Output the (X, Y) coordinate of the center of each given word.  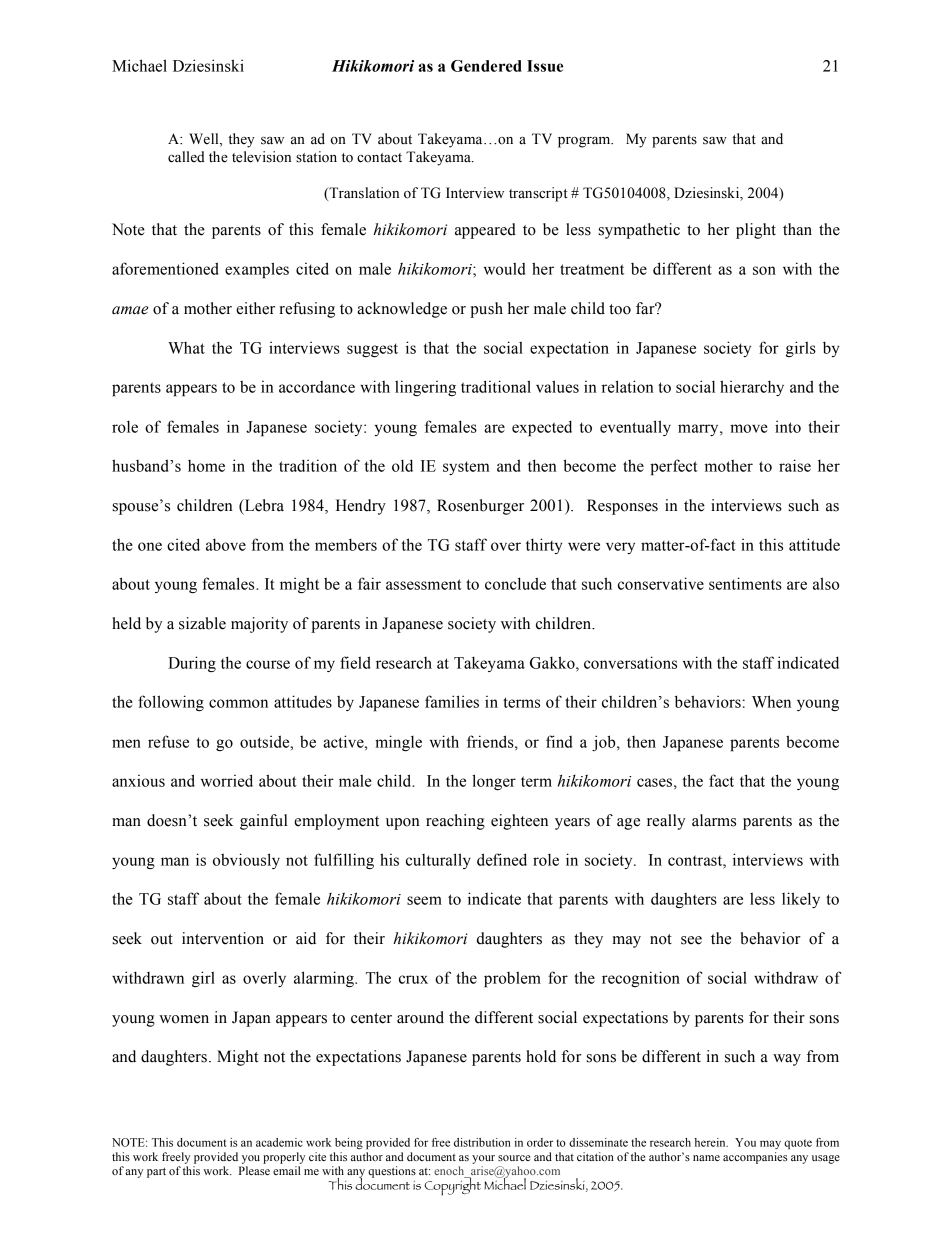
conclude (515, 583)
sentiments (745, 583)
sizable (202, 623)
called (186, 157)
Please (254, 1170)
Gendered (486, 66)
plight (756, 231)
